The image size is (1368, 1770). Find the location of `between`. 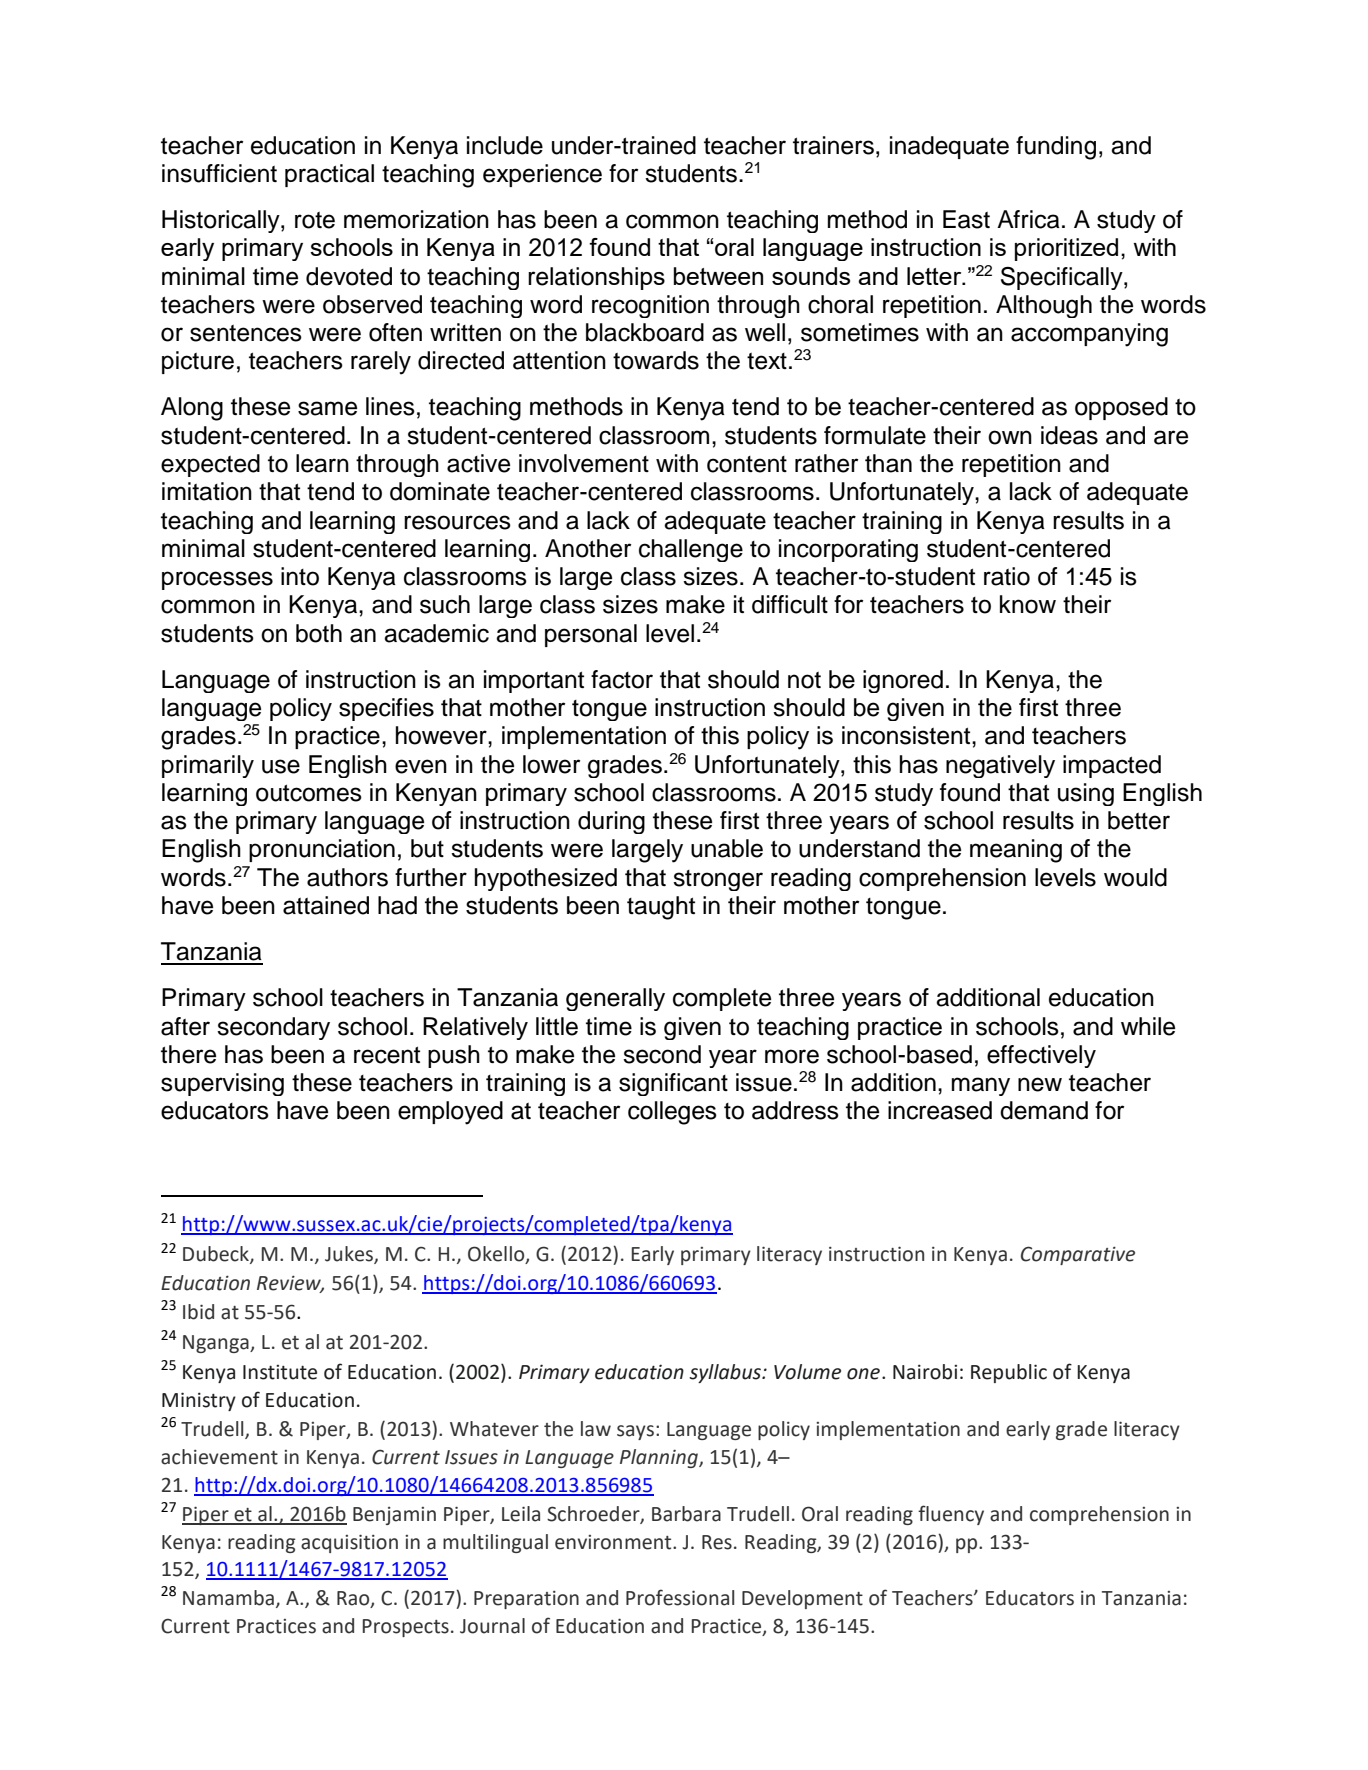

between is located at coordinates (718, 276).
